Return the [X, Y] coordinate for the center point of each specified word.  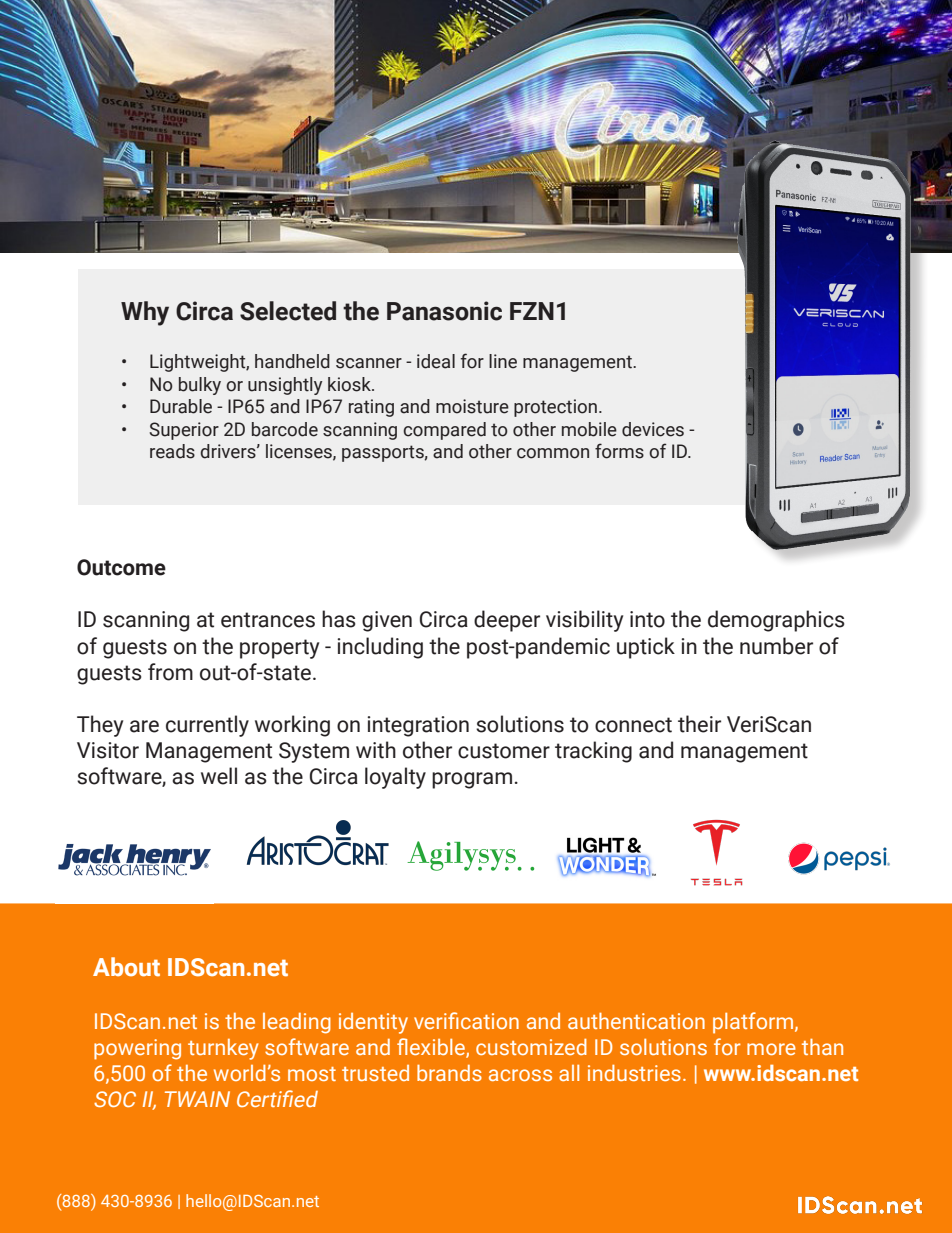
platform [754, 1023]
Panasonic [444, 311]
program [472, 780]
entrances [268, 620]
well [219, 776]
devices [653, 429]
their [699, 724]
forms [619, 451]
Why [145, 313]
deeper [507, 621]
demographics [776, 621]
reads [172, 451]
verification [466, 1020]
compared [444, 431]
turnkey [223, 1049]
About [126, 967]
